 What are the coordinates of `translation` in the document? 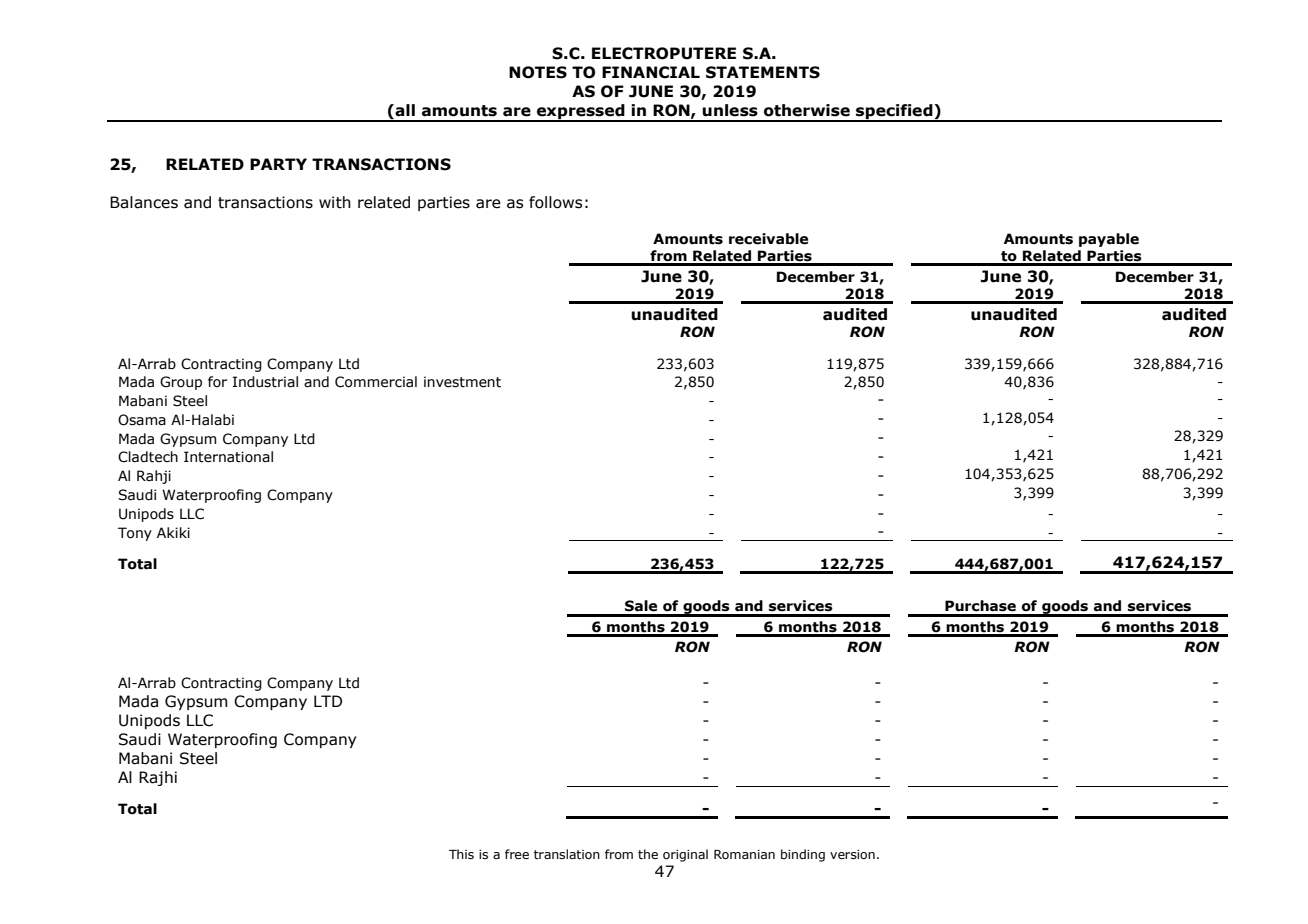 It's located at (567, 854).
